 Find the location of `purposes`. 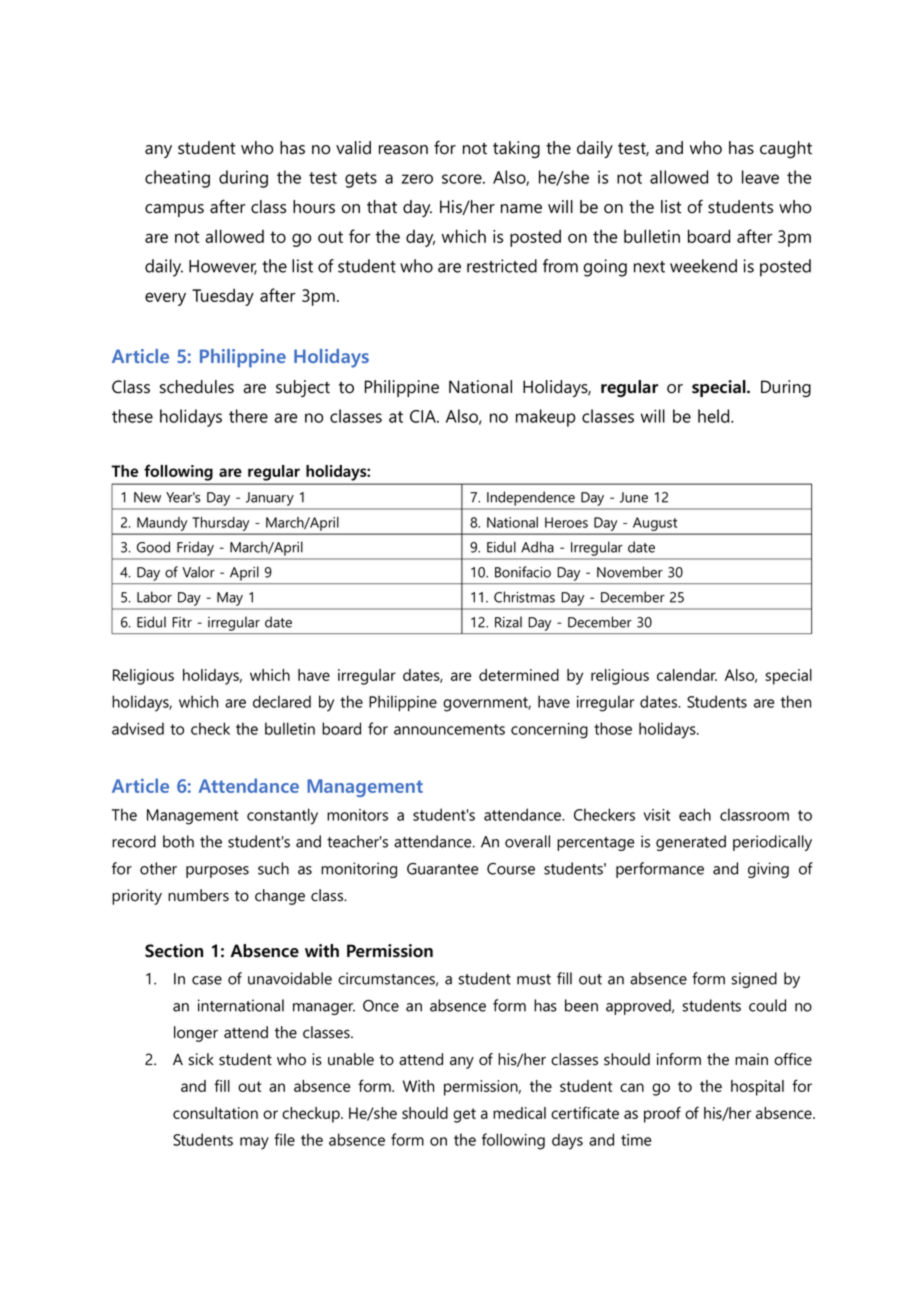

purposes is located at coordinates (217, 872).
